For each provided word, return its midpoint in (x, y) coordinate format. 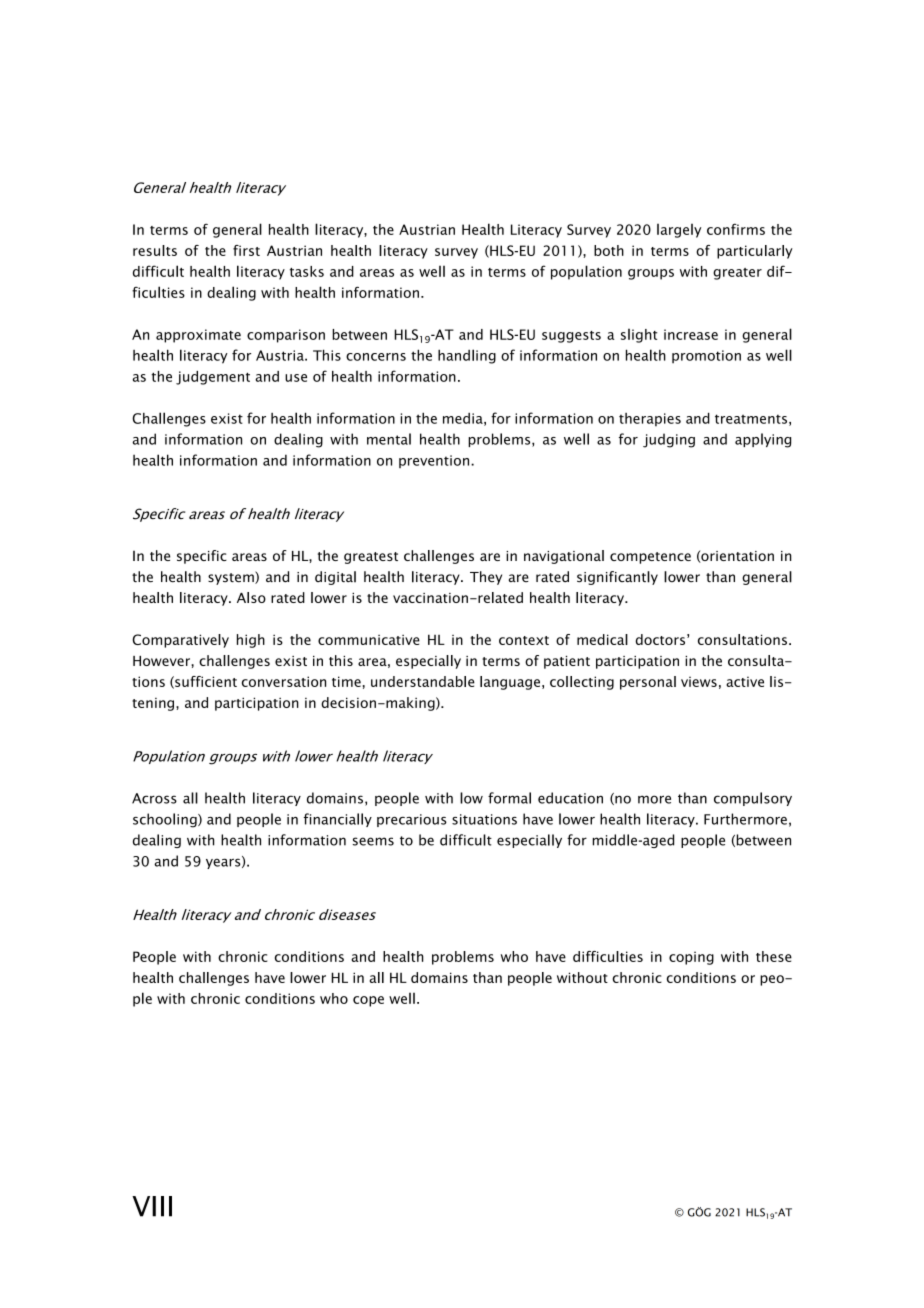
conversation (284, 681)
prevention (435, 461)
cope (368, 1001)
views (699, 681)
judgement (213, 378)
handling (467, 356)
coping (691, 958)
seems (373, 841)
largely (679, 231)
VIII (152, 1206)
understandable (423, 681)
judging (669, 440)
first (246, 250)
